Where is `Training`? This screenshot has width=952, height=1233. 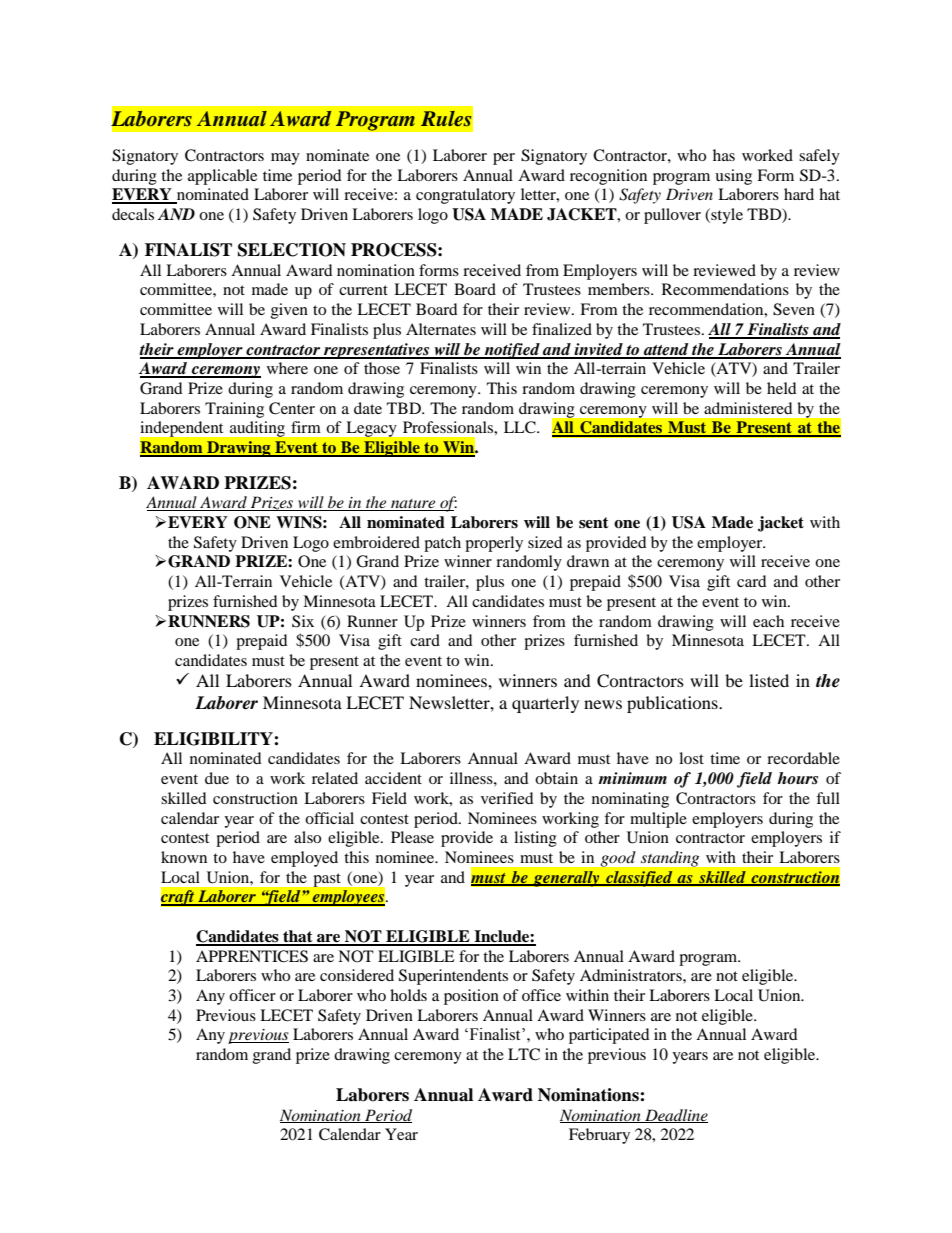 Training is located at coordinates (234, 410).
